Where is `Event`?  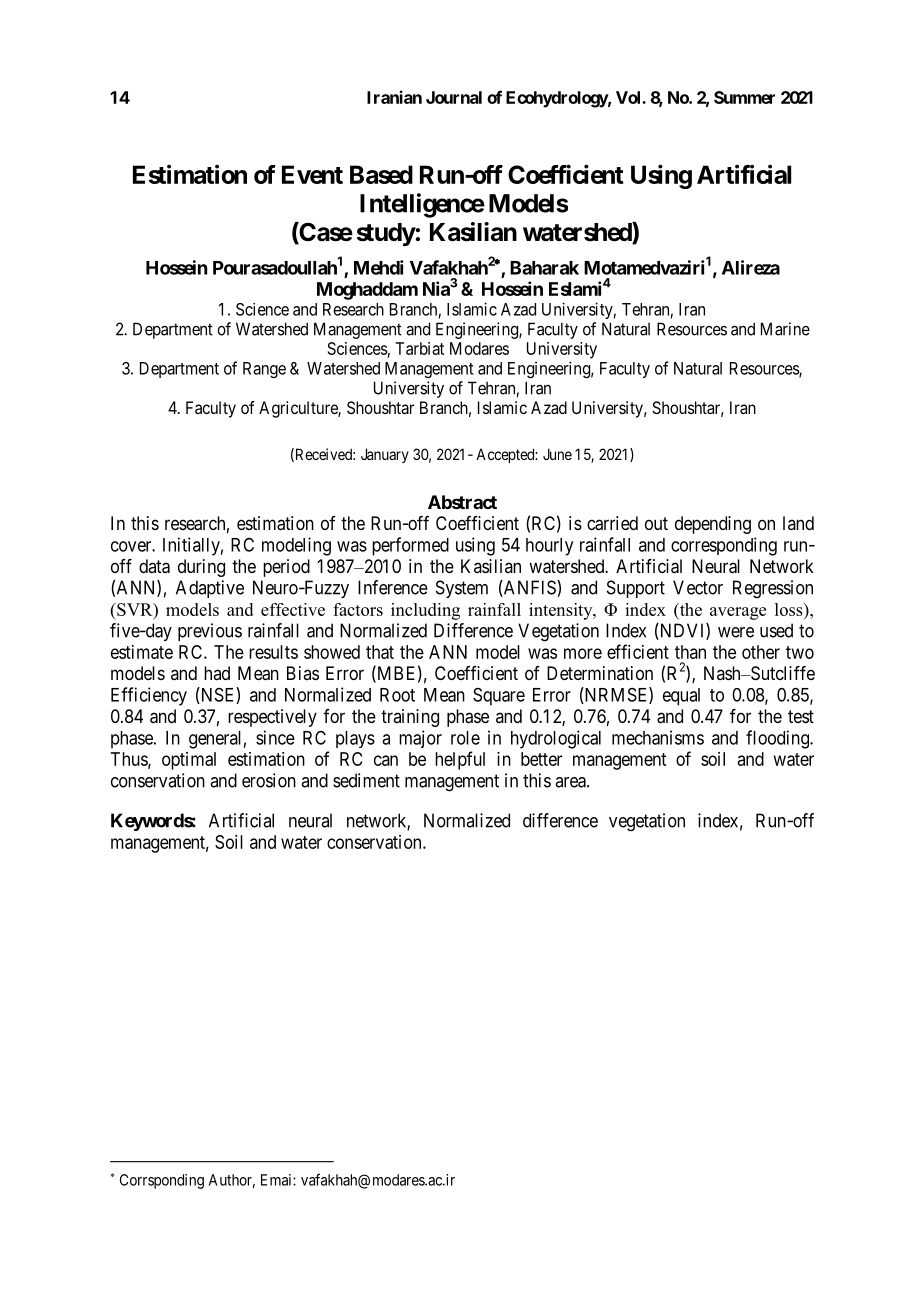 Event is located at coordinates (312, 174).
